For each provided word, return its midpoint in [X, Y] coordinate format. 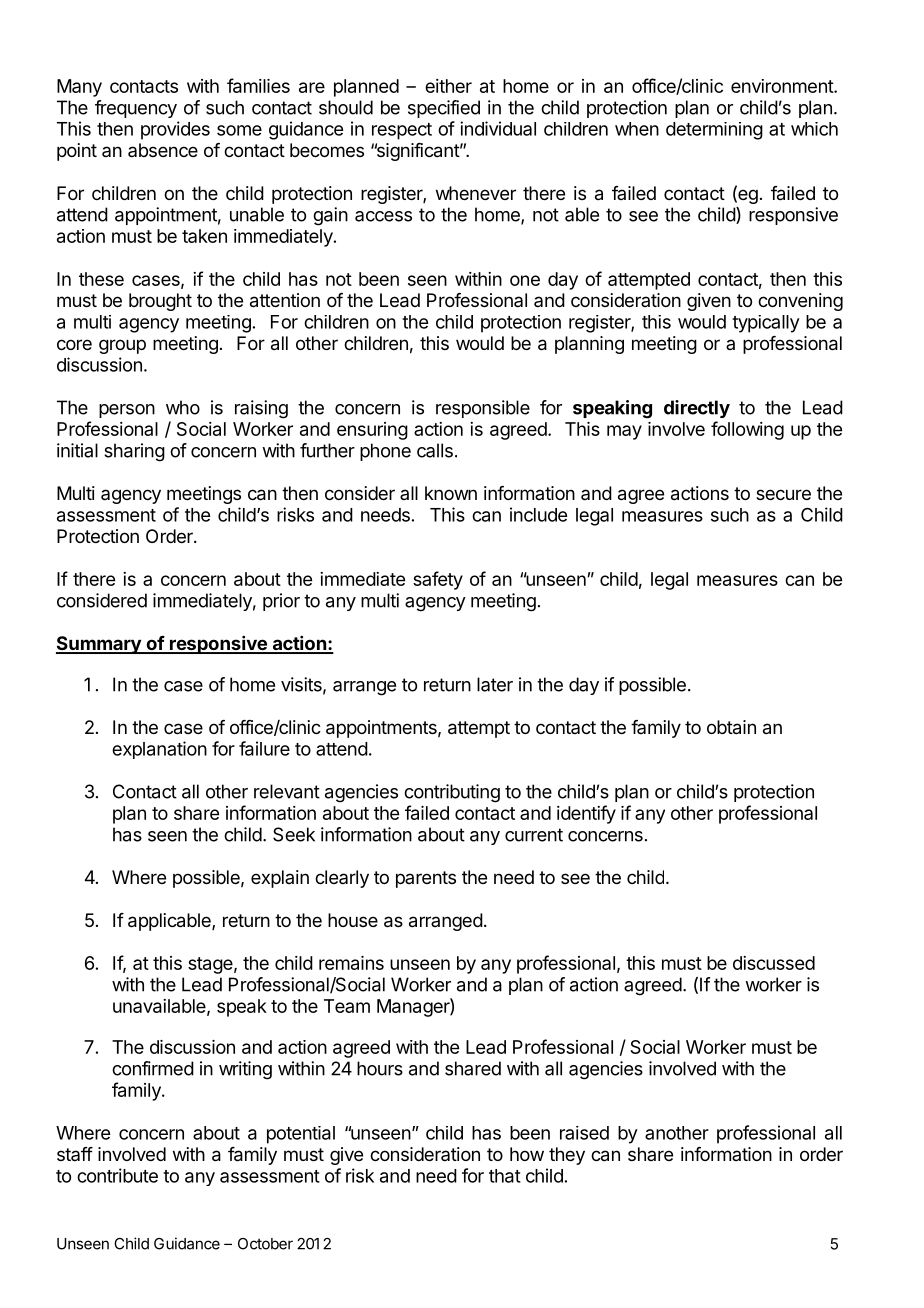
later [495, 684]
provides [175, 130]
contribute [117, 1175]
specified [444, 109]
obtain [731, 727]
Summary [99, 645]
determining [714, 131]
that [505, 1176]
